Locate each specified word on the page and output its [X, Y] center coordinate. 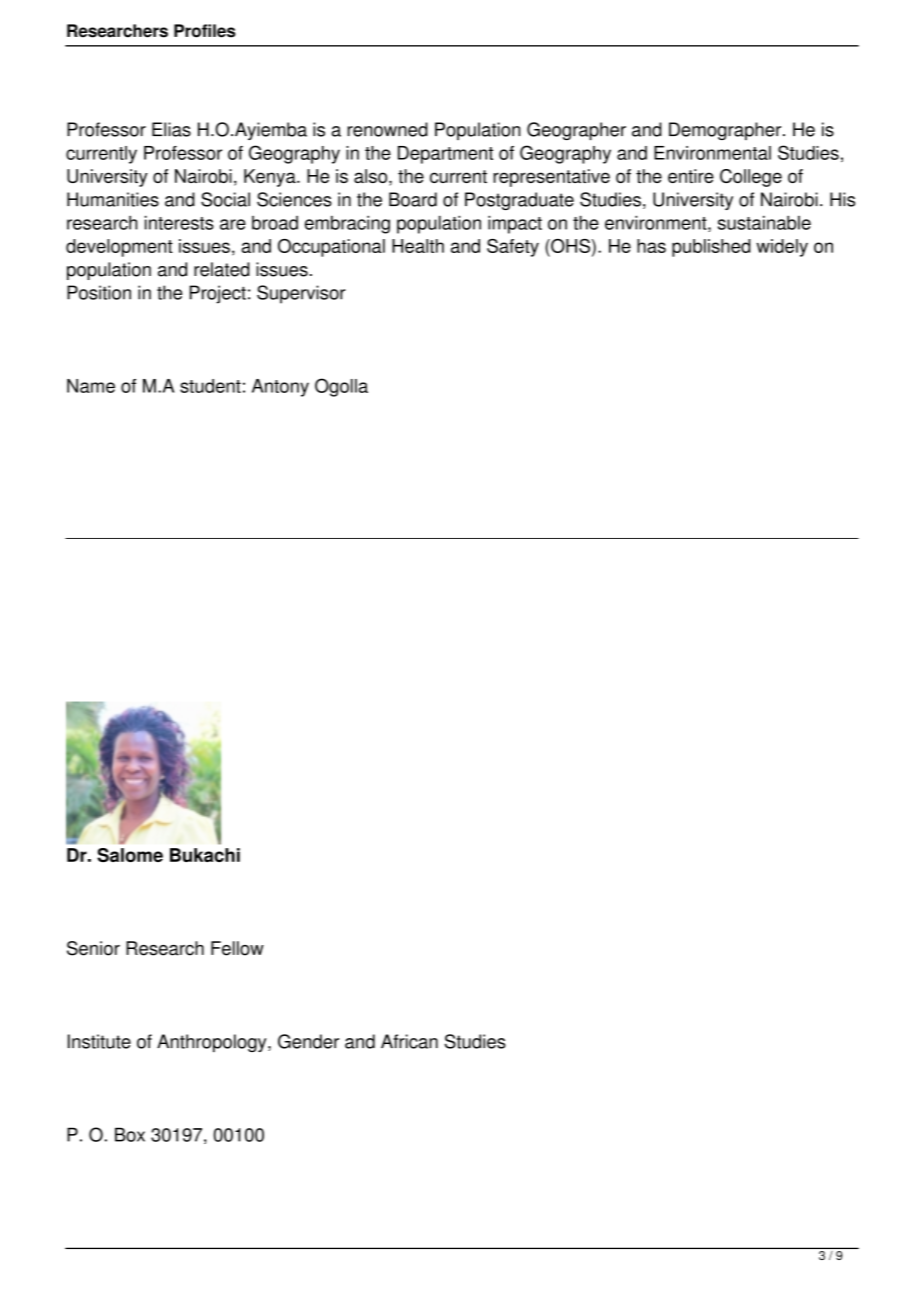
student [210, 386]
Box [130, 1134]
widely [782, 248]
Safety [513, 248]
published [711, 248]
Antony [280, 388]
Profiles [205, 31]
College [751, 178]
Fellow [237, 948]
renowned [387, 129]
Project [218, 294]
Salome [130, 855]
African [409, 1041]
